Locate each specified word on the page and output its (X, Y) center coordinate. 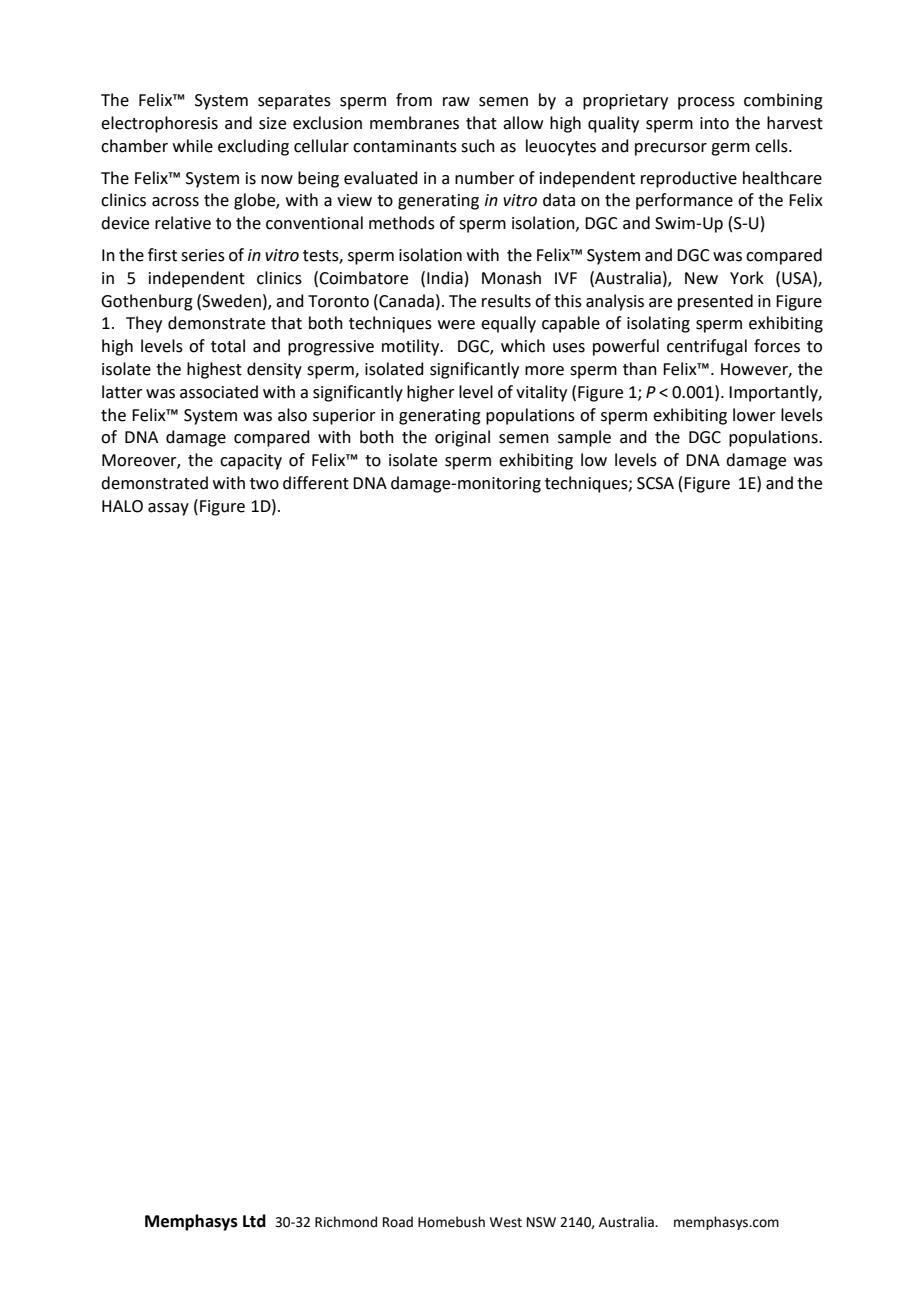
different (316, 483)
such (478, 146)
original (462, 438)
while (193, 146)
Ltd (254, 1221)
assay (168, 509)
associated (219, 392)
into (714, 123)
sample (584, 438)
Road (398, 1222)
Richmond (346, 1222)
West (506, 1222)
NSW (541, 1222)
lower (754, 415)
